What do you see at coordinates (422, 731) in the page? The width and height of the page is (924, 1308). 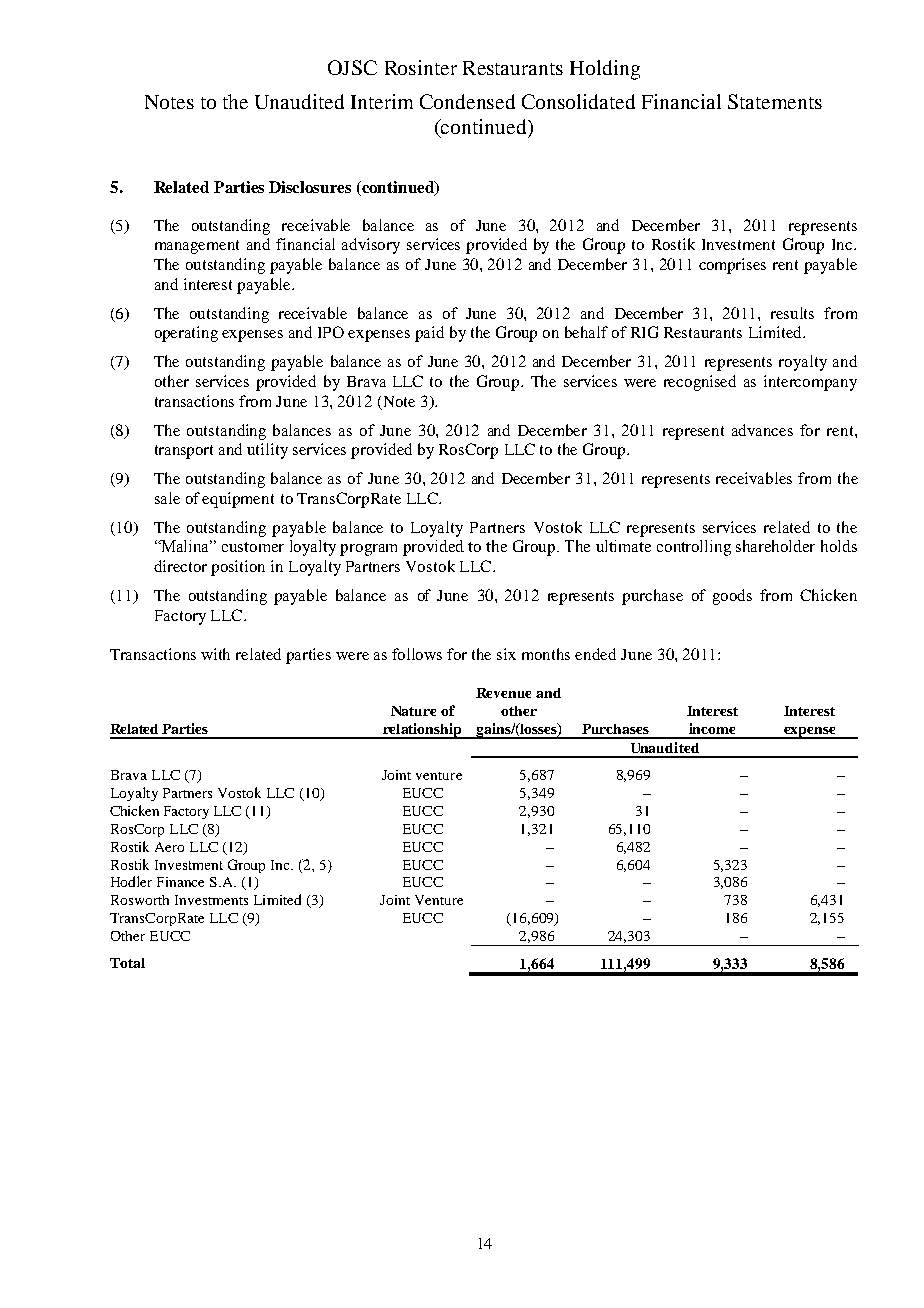 I see `relationship` at bounding box center [422, 731].
